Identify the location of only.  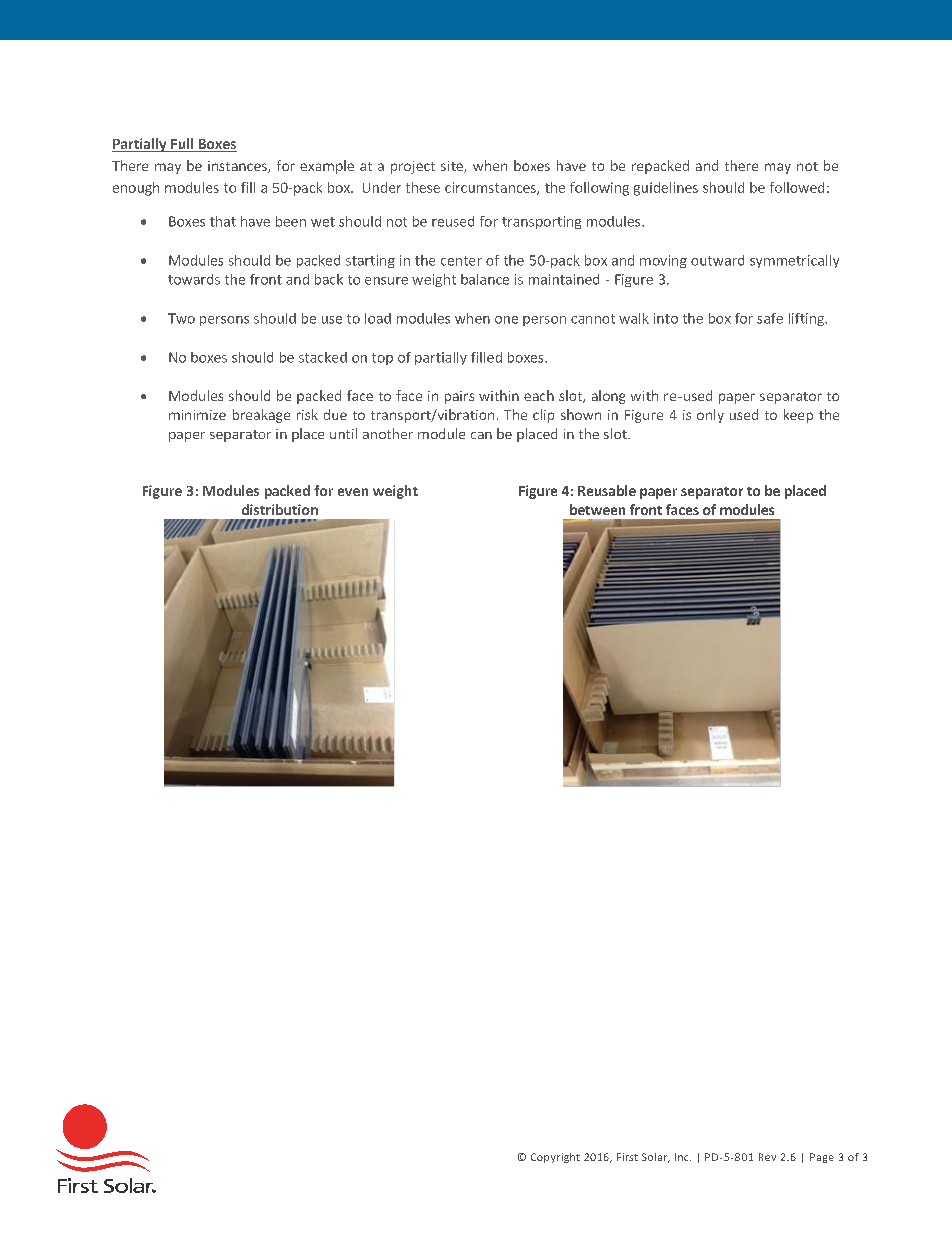
(710, 416).
